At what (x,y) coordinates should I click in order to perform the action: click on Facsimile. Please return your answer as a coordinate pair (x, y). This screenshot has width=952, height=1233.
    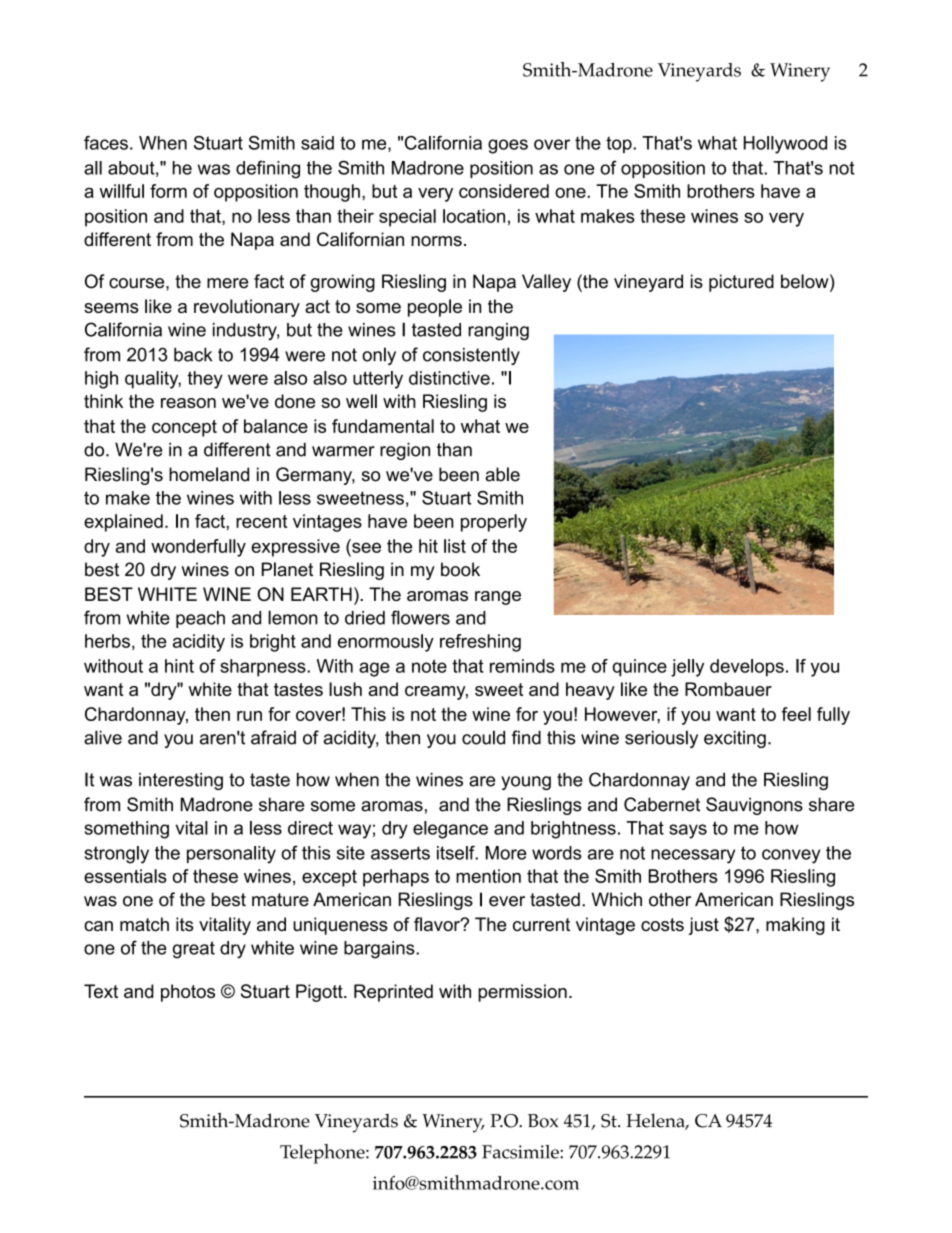
    Looking at the image, I should click on (521, 1152).
